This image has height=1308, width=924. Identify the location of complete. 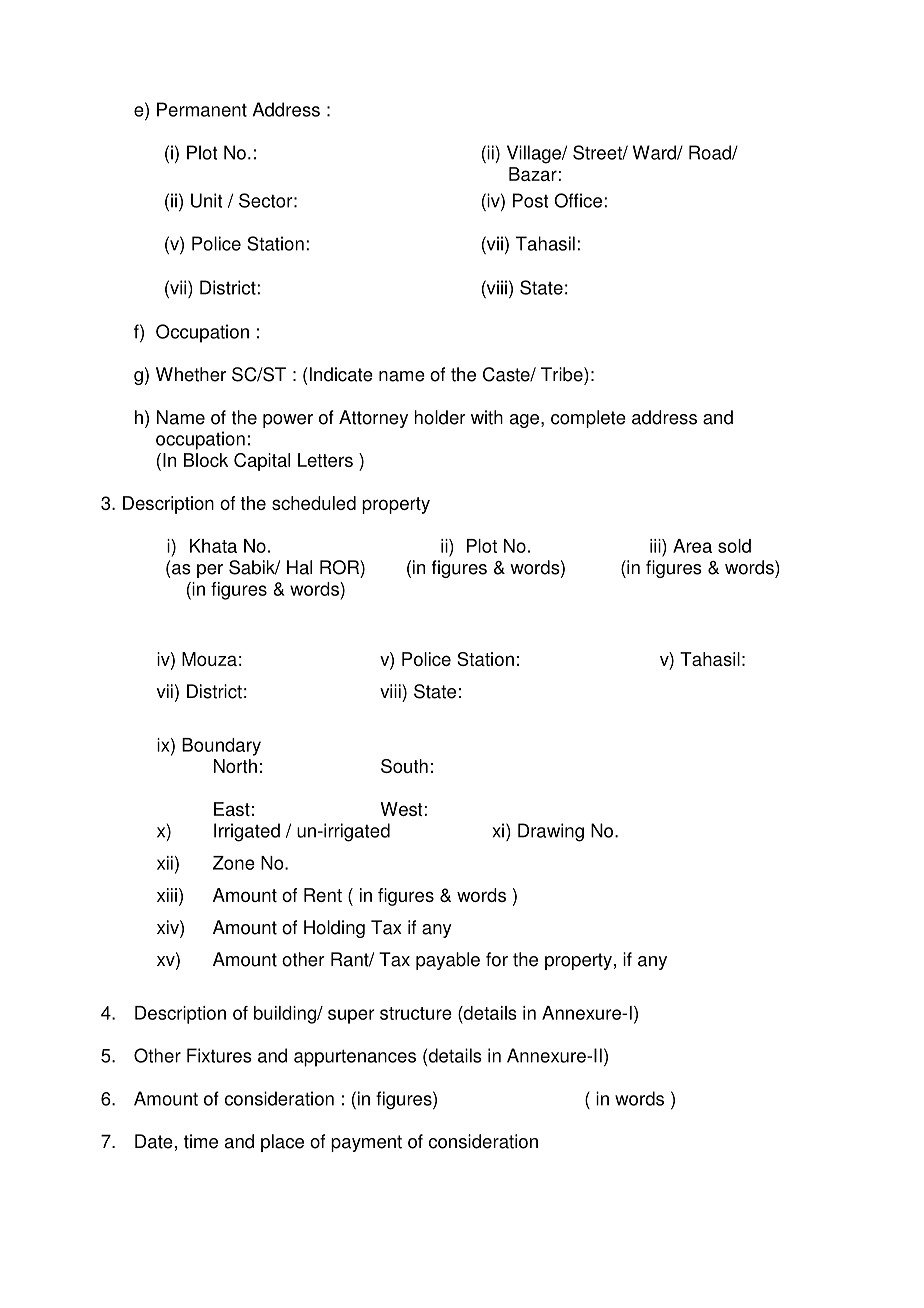
(588, 419).
